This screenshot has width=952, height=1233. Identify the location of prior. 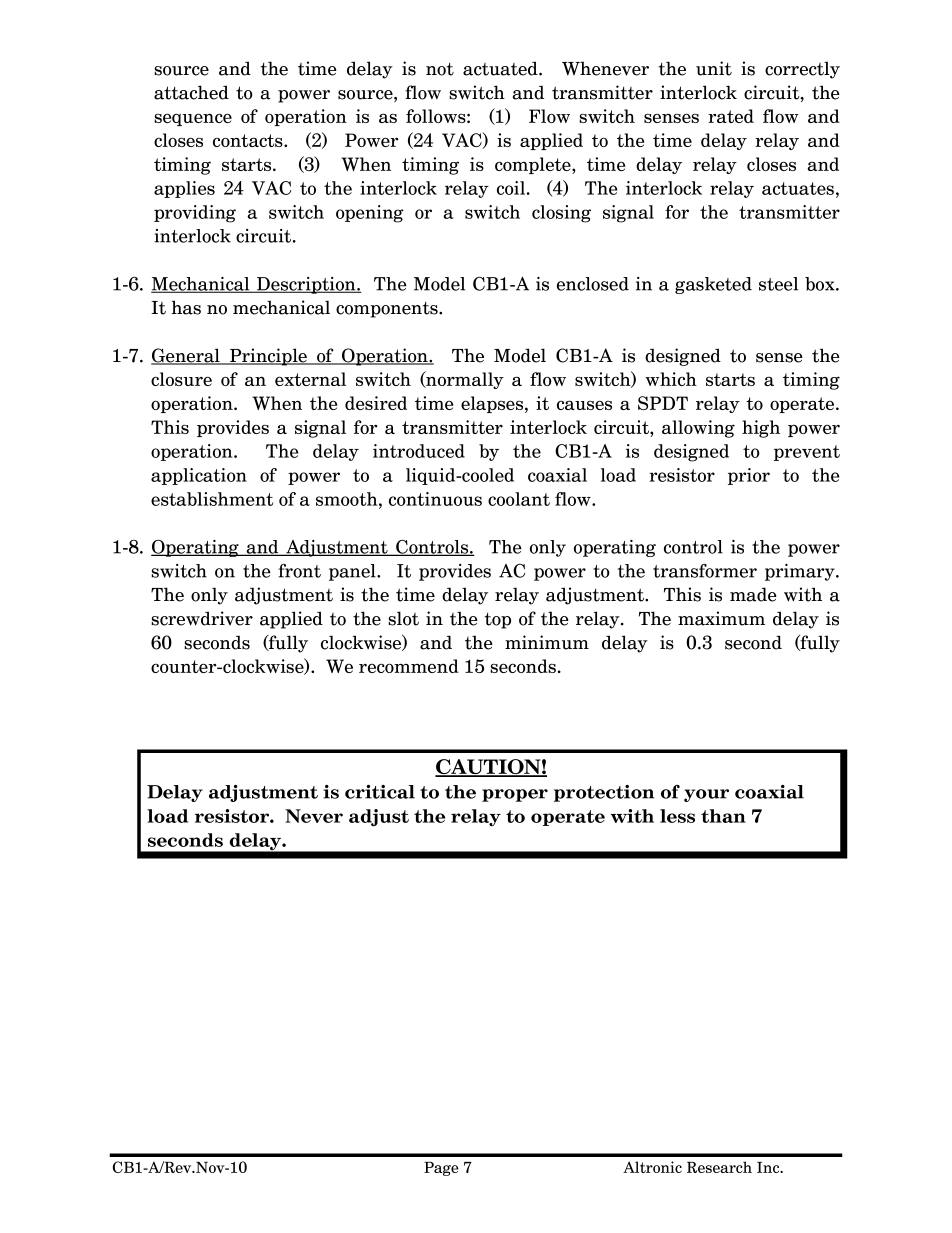
(749, 476).
